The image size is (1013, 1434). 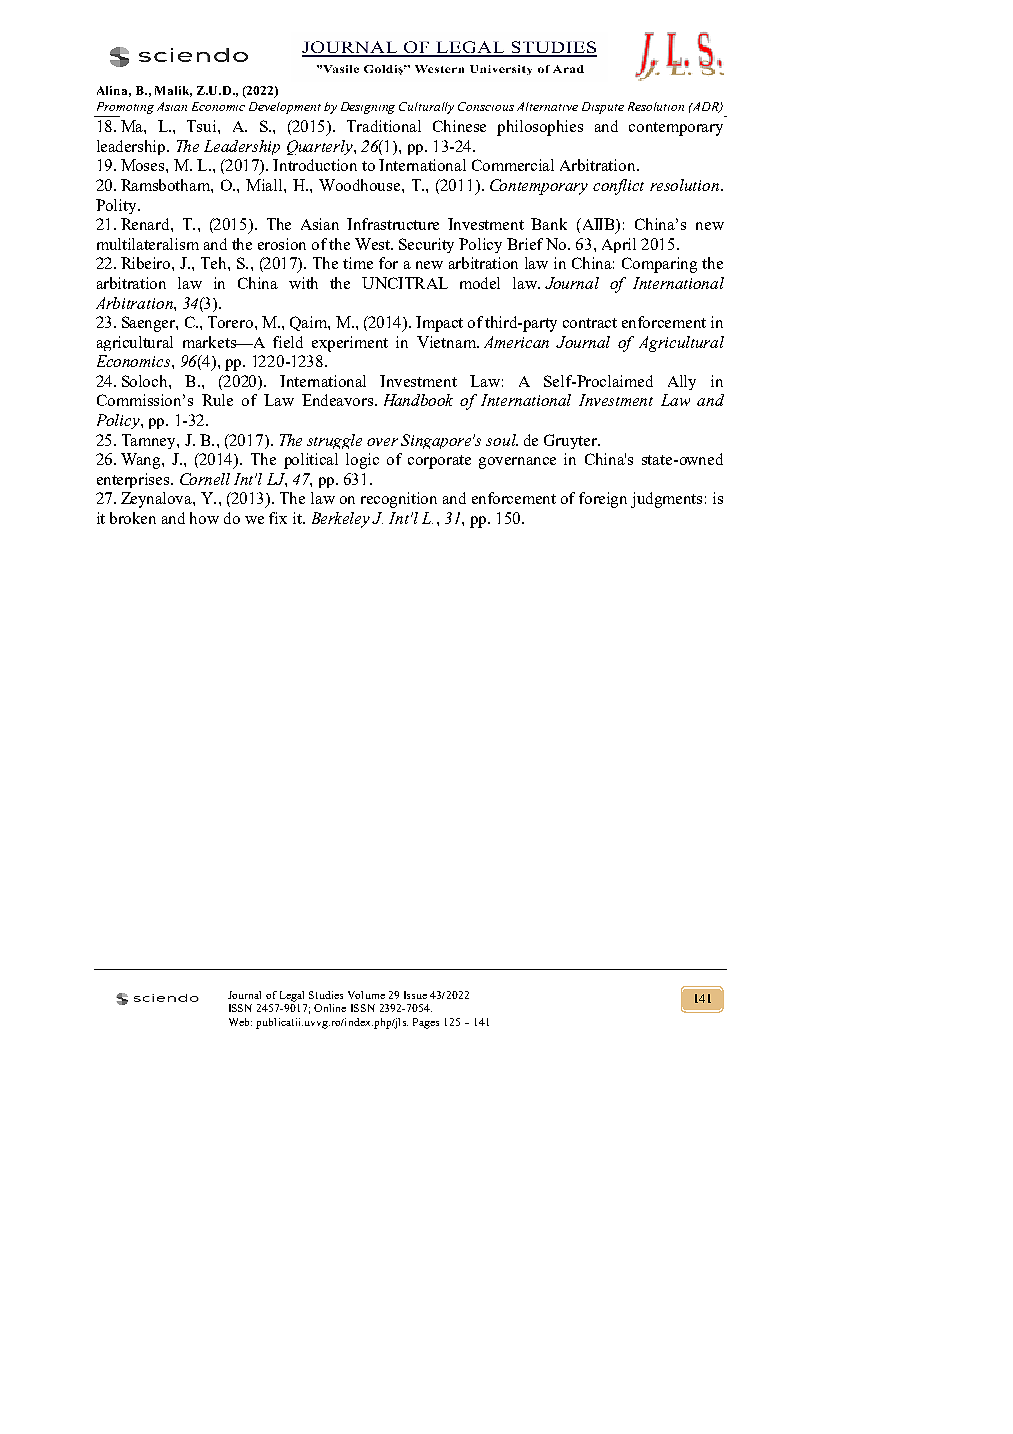 I want to click on Legal, so click(x=292, y=996).
